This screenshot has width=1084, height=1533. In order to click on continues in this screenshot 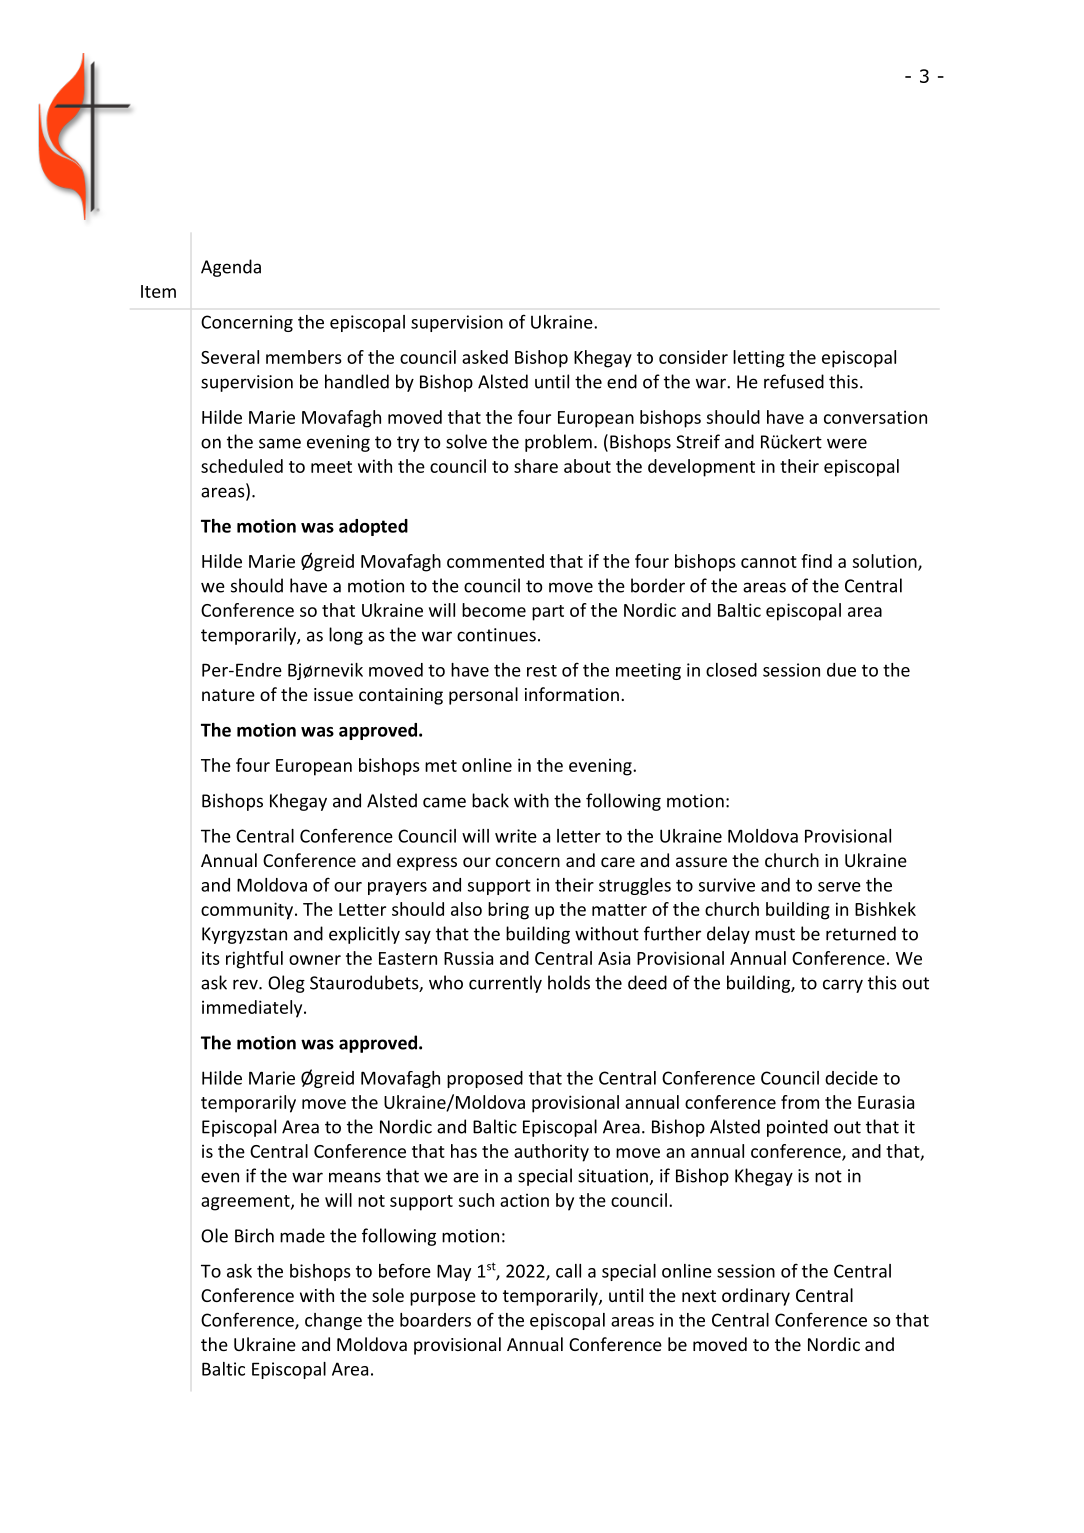, I will do `click(496, 635)`.
